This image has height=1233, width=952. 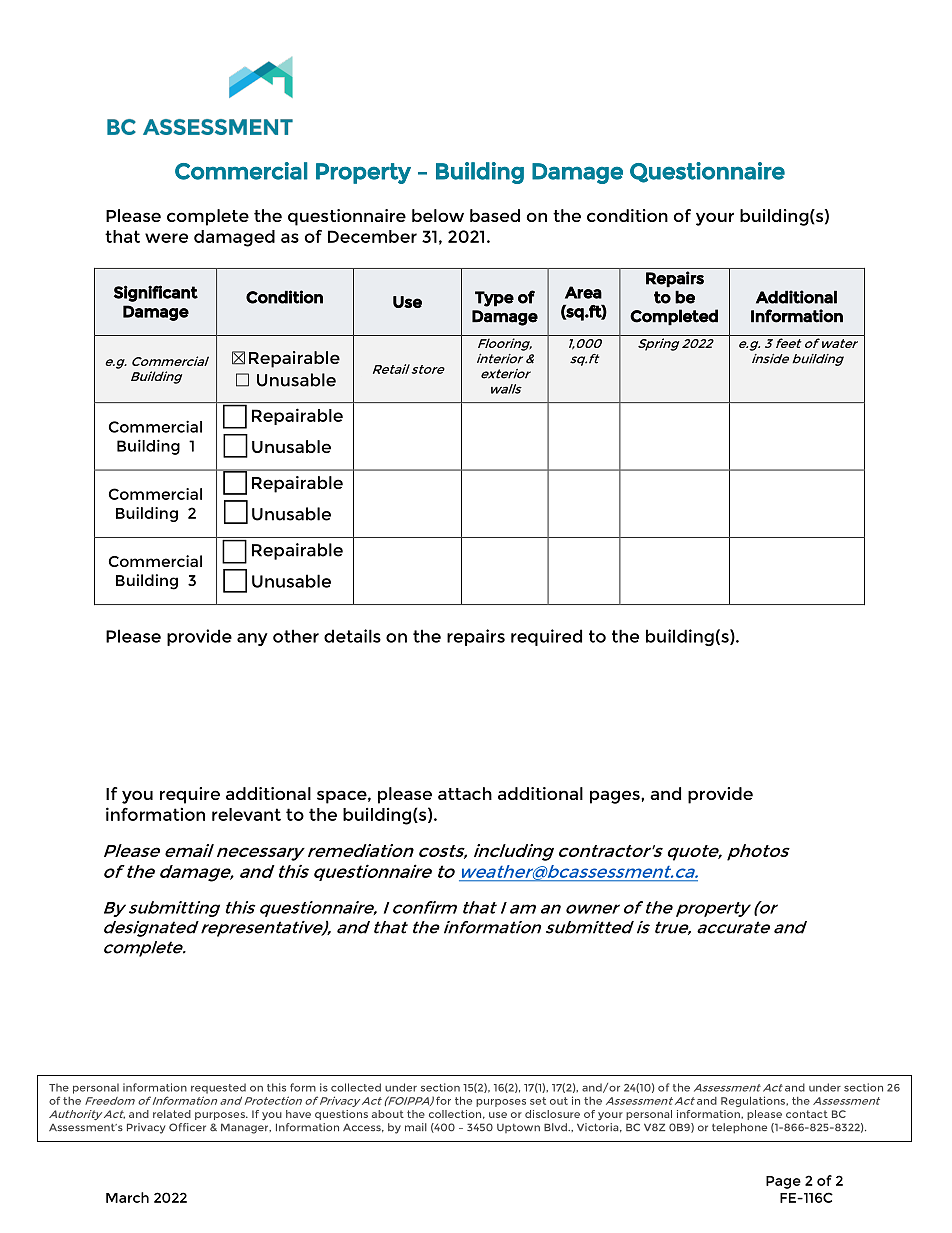 What do you see at coordinates (518, 1128) in the image?
I see `Uptown` at bounding box center [518, 1128].
